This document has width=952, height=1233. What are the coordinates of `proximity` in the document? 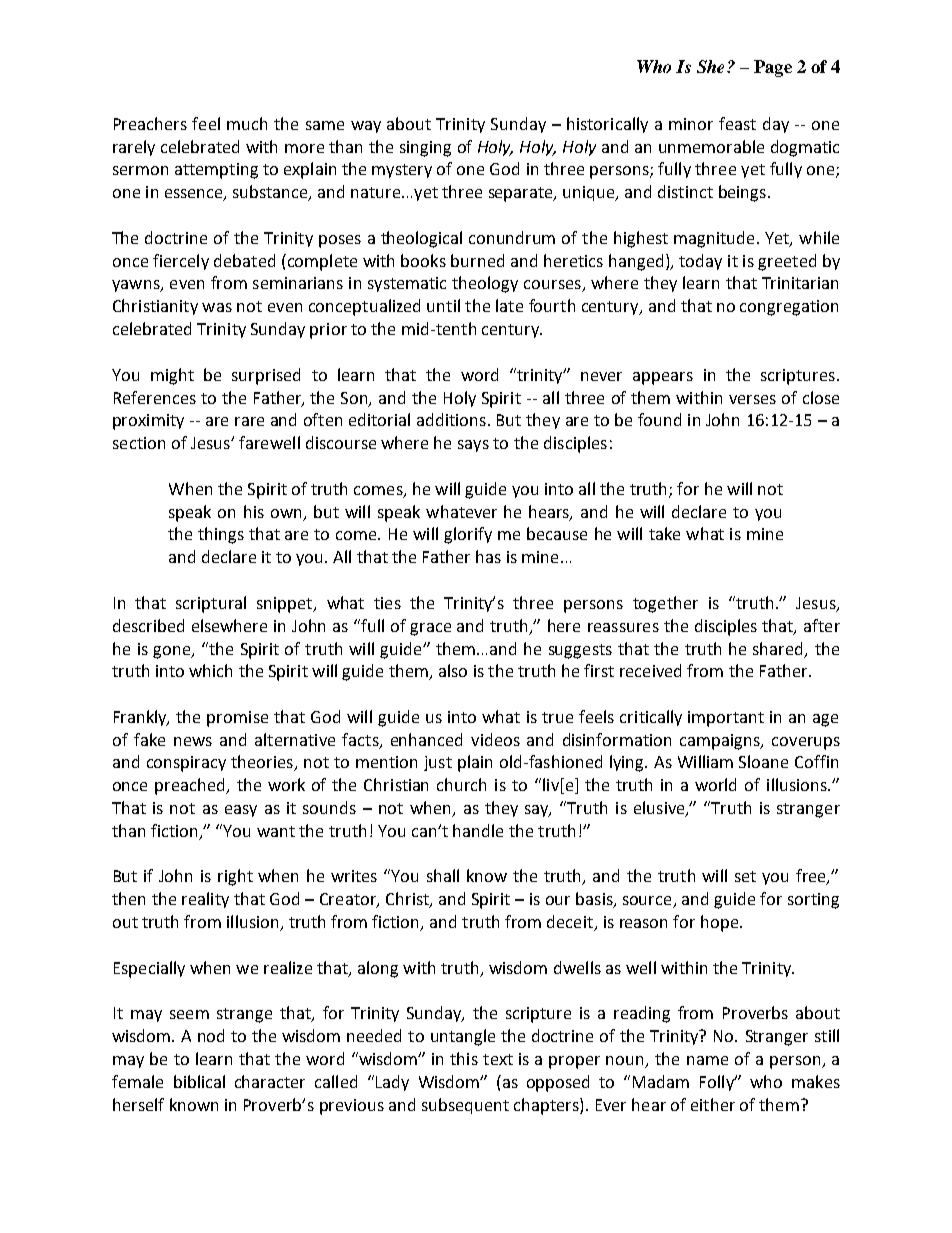 It's located at (148, 422).
